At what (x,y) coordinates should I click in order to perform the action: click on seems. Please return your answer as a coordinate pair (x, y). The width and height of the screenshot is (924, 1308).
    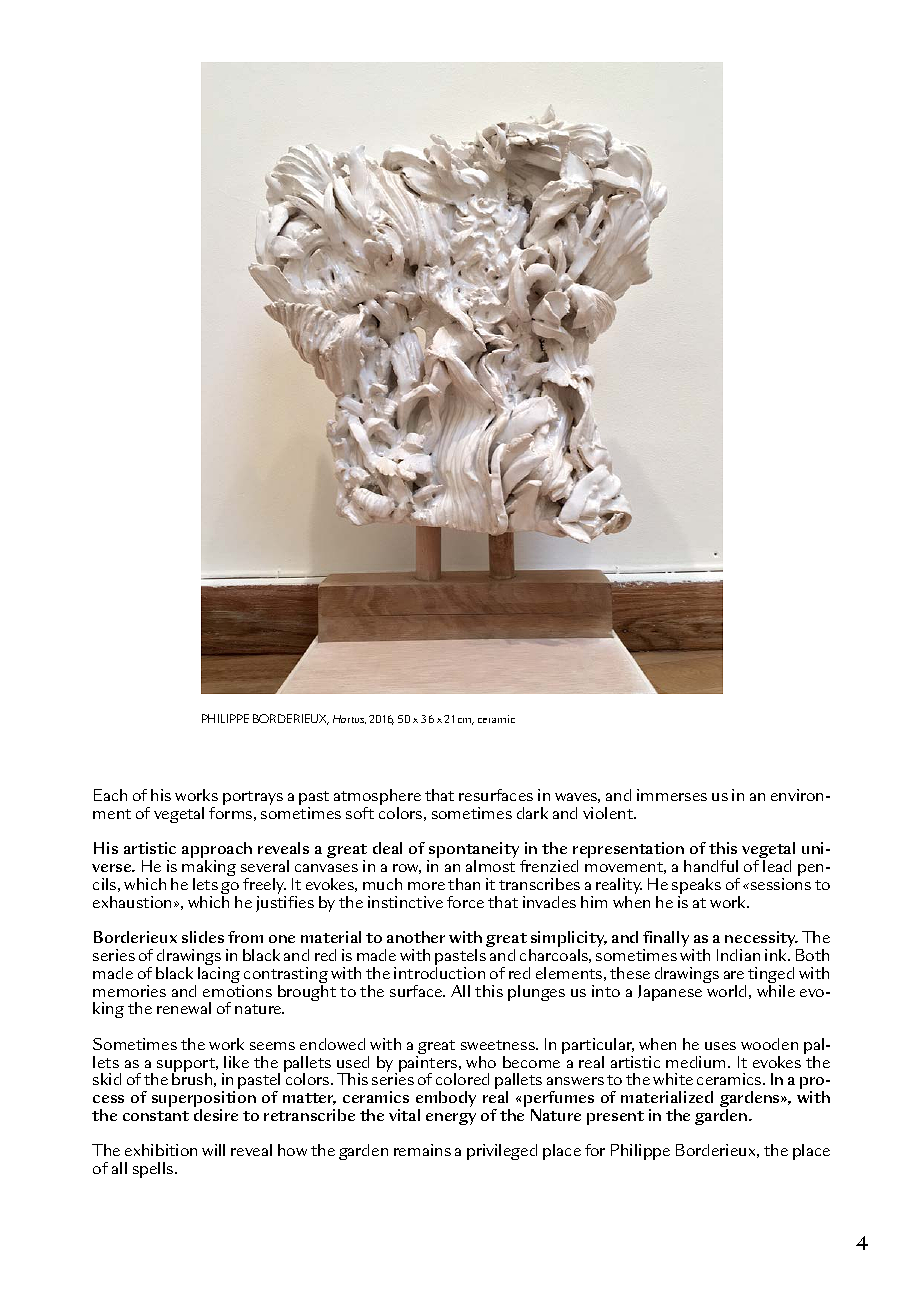
    Looking at the image, I should click on (272, 1046).
